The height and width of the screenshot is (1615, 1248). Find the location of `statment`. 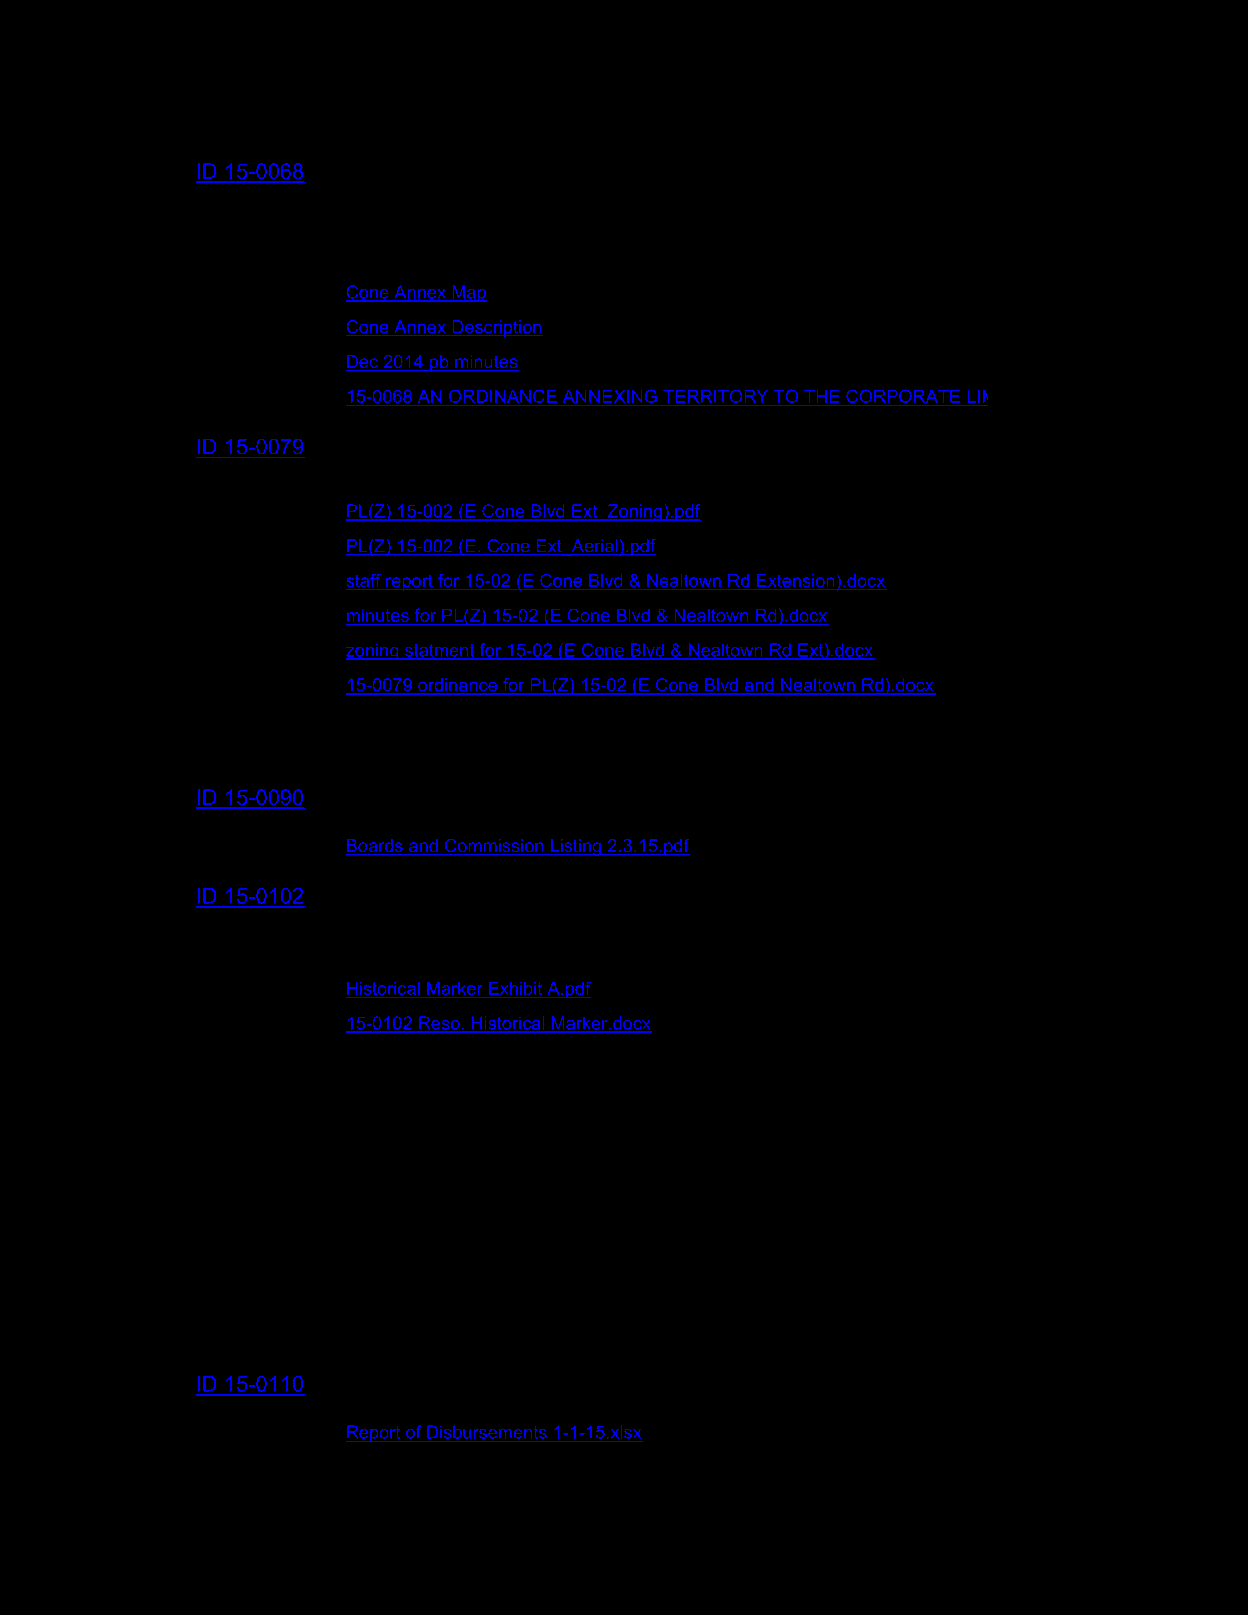

statment is located at coordinates (439, 650).
